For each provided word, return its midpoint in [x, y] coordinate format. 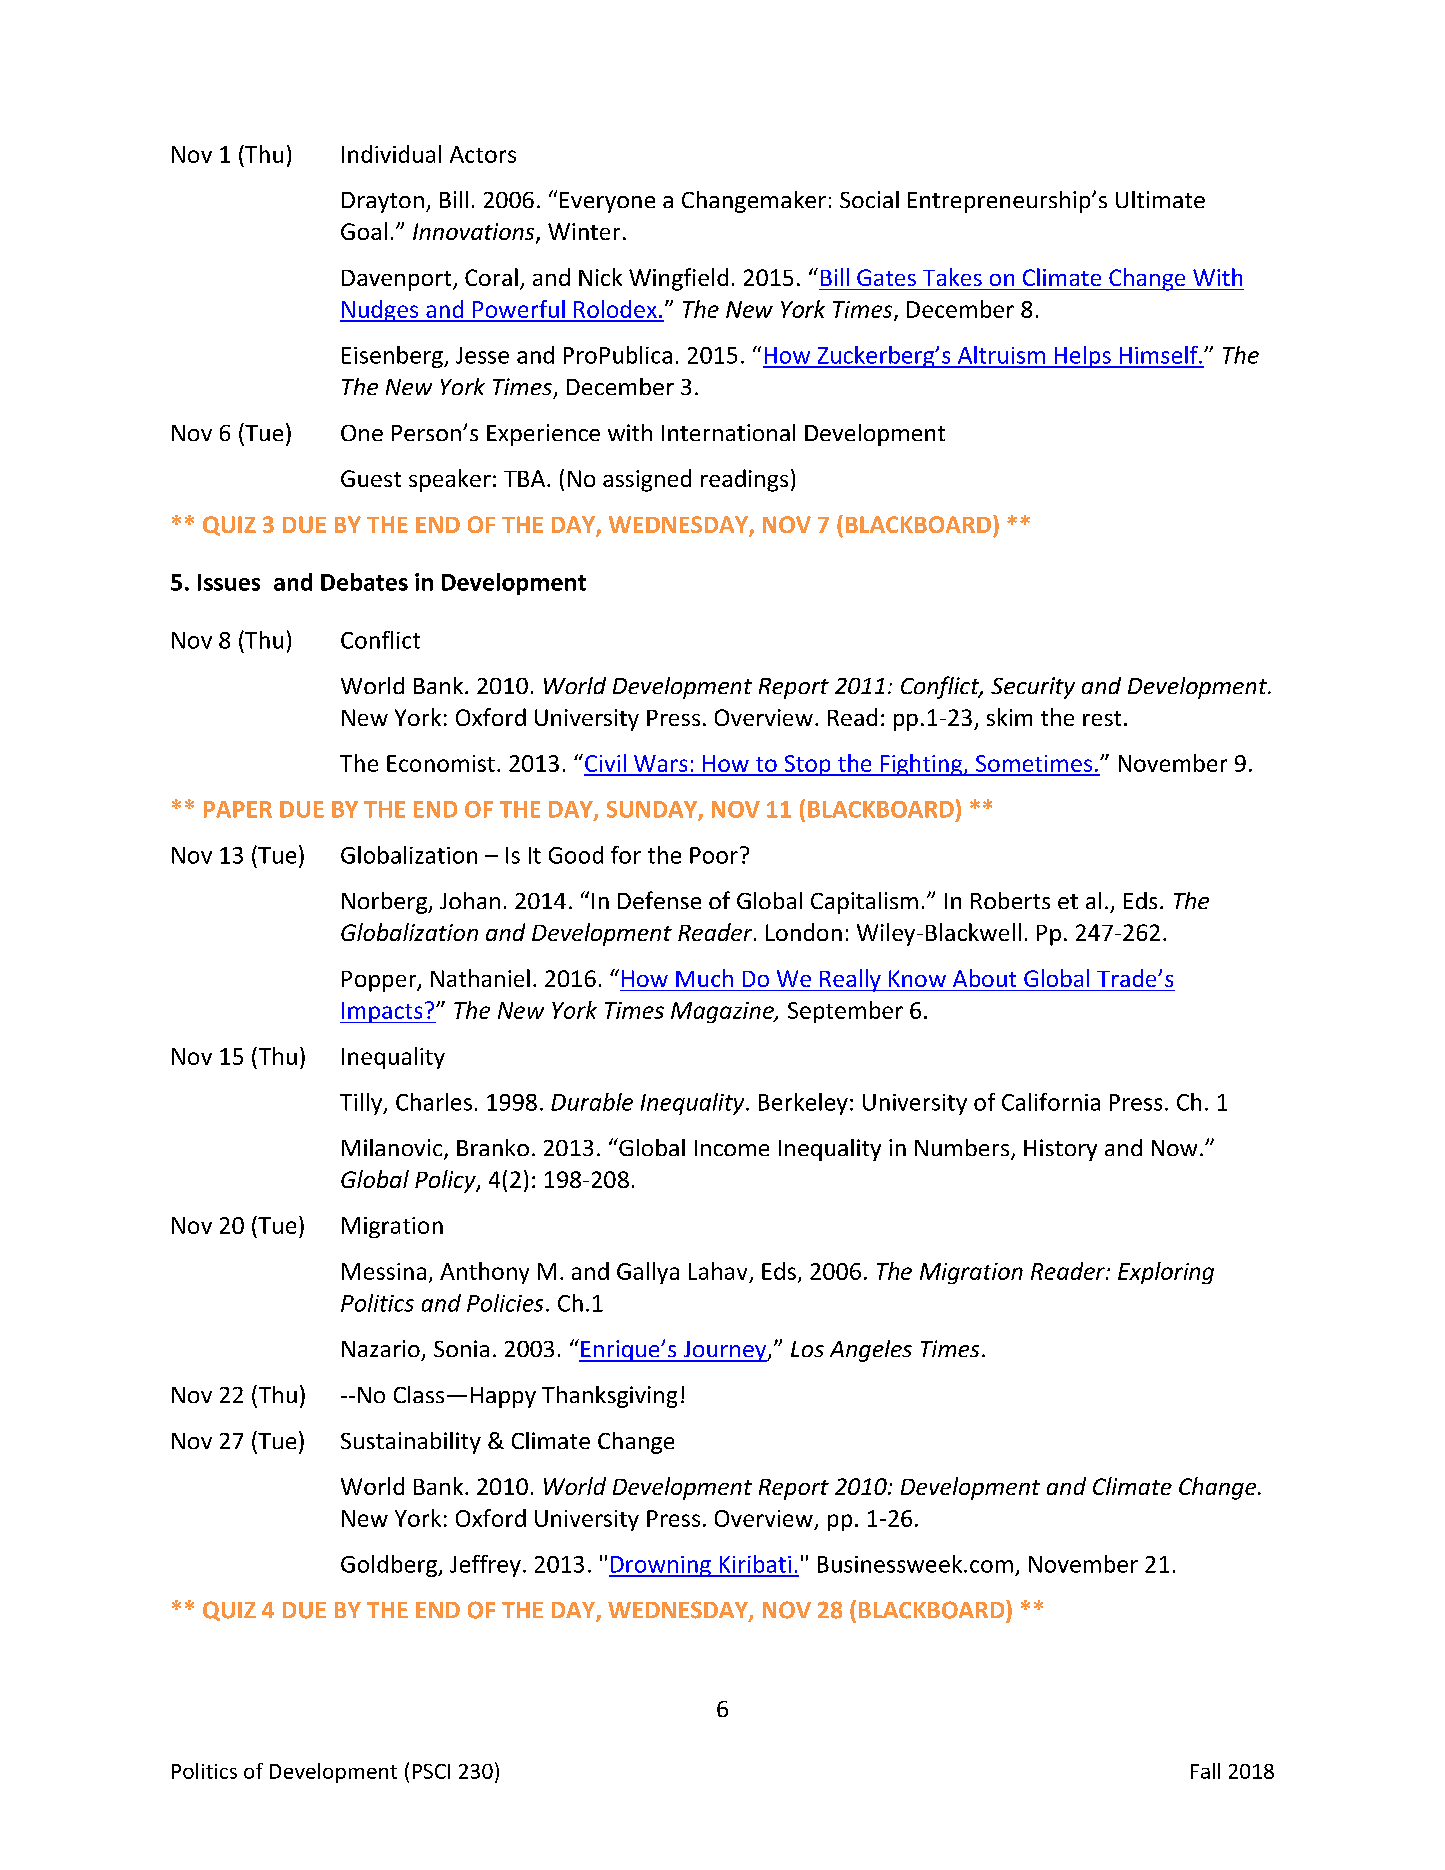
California [1051, 1102]
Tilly [362, 1104]
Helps [1082, 357]
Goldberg [390, 1566]
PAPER [238, 809]
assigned [647, 480]
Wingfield [678, 279]
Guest [371, 478]
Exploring [1166, 1273]
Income [732, 1148]
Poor [714, 855]
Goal [364, 231]
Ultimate [1160, 199]
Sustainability [411, 1443]
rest [1102, 718]
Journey [724, 1351]
